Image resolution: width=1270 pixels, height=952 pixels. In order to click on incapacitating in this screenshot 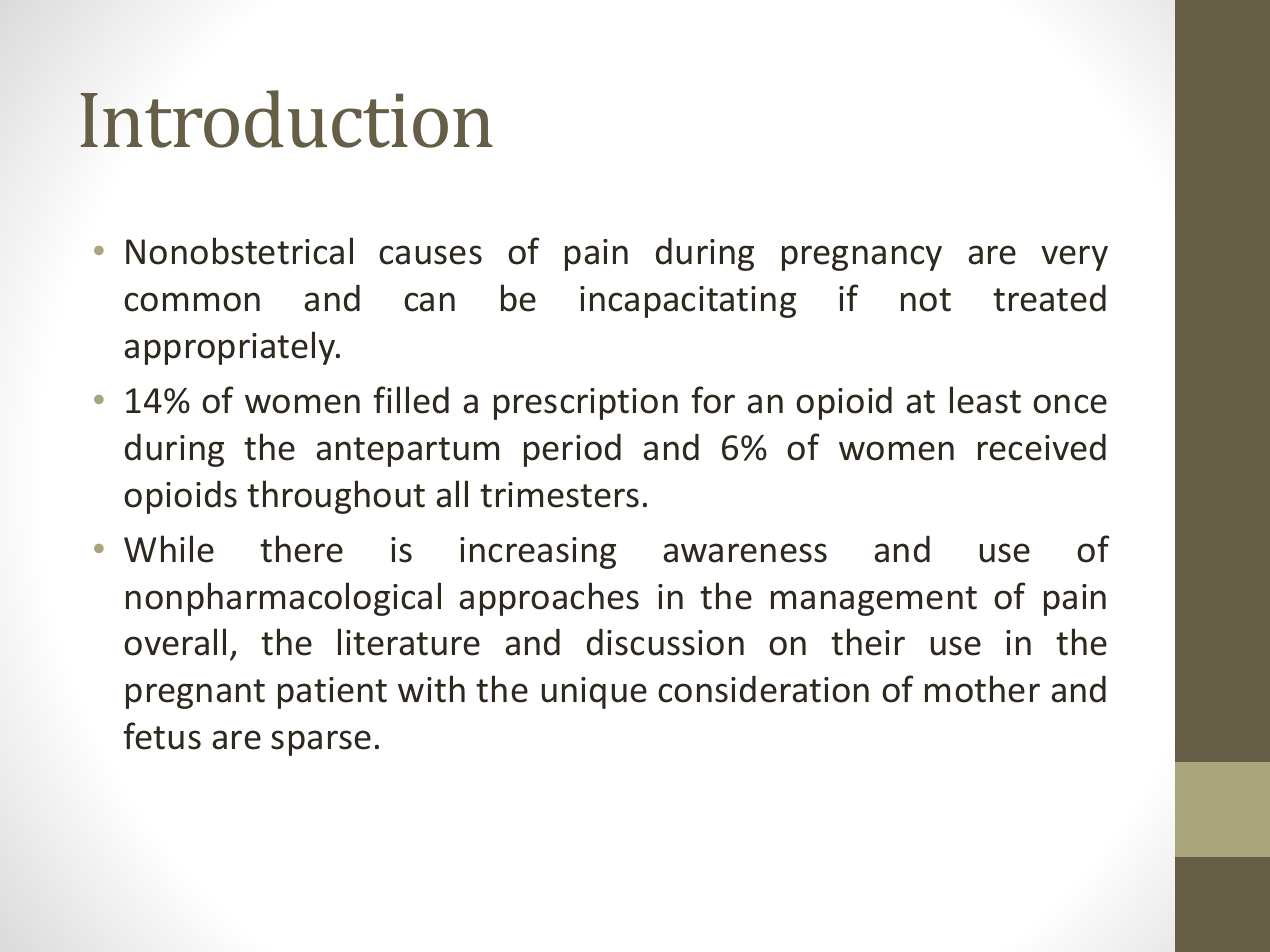, I will do `click(688, 302)`.
